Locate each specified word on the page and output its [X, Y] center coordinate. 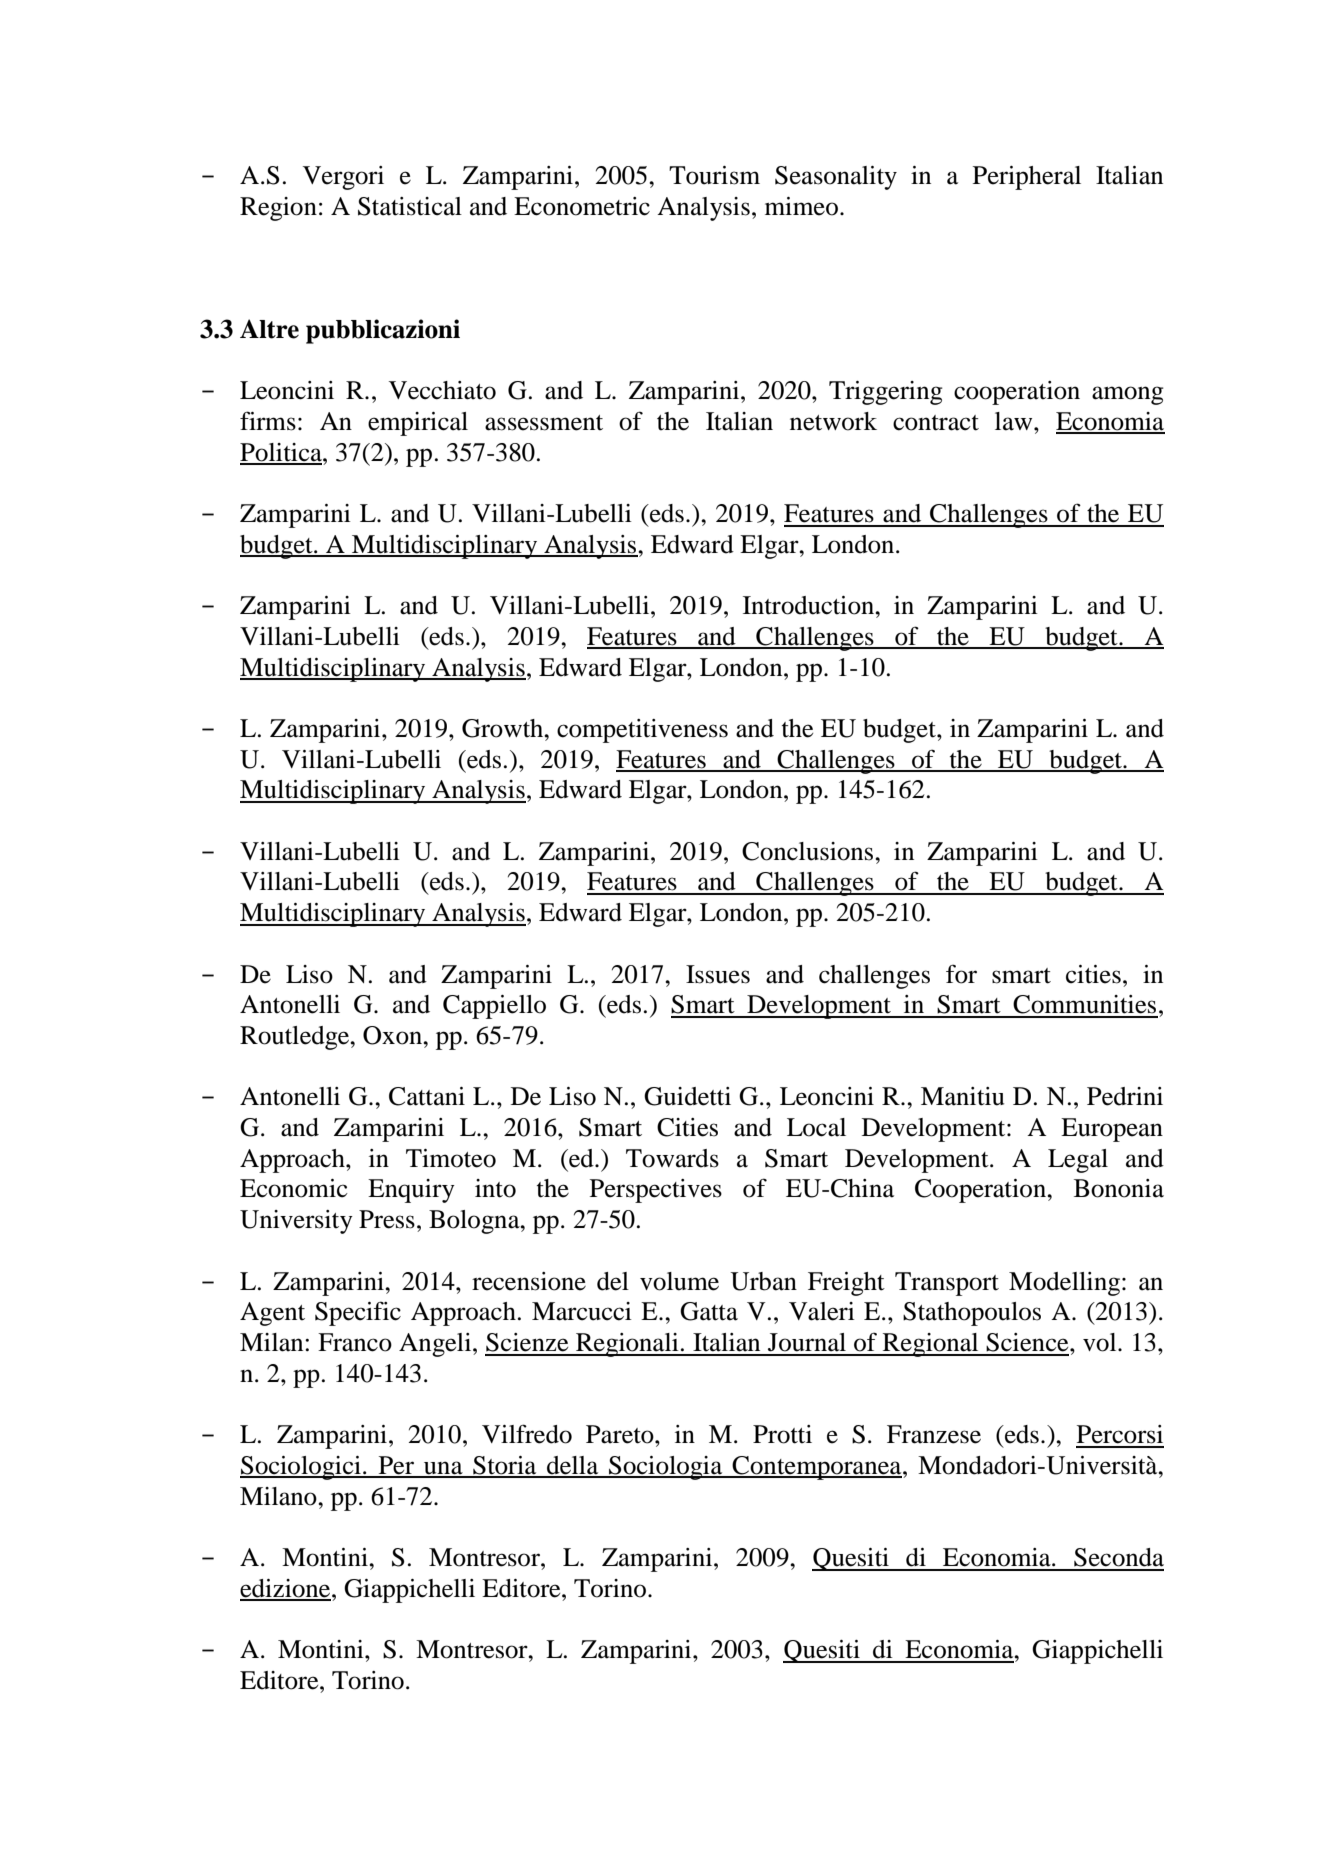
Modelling [1064, 1284]
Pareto [621, 1434]
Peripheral [1027, 178]
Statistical [410, 206]
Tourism [714, 175]
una [443, 1469]
